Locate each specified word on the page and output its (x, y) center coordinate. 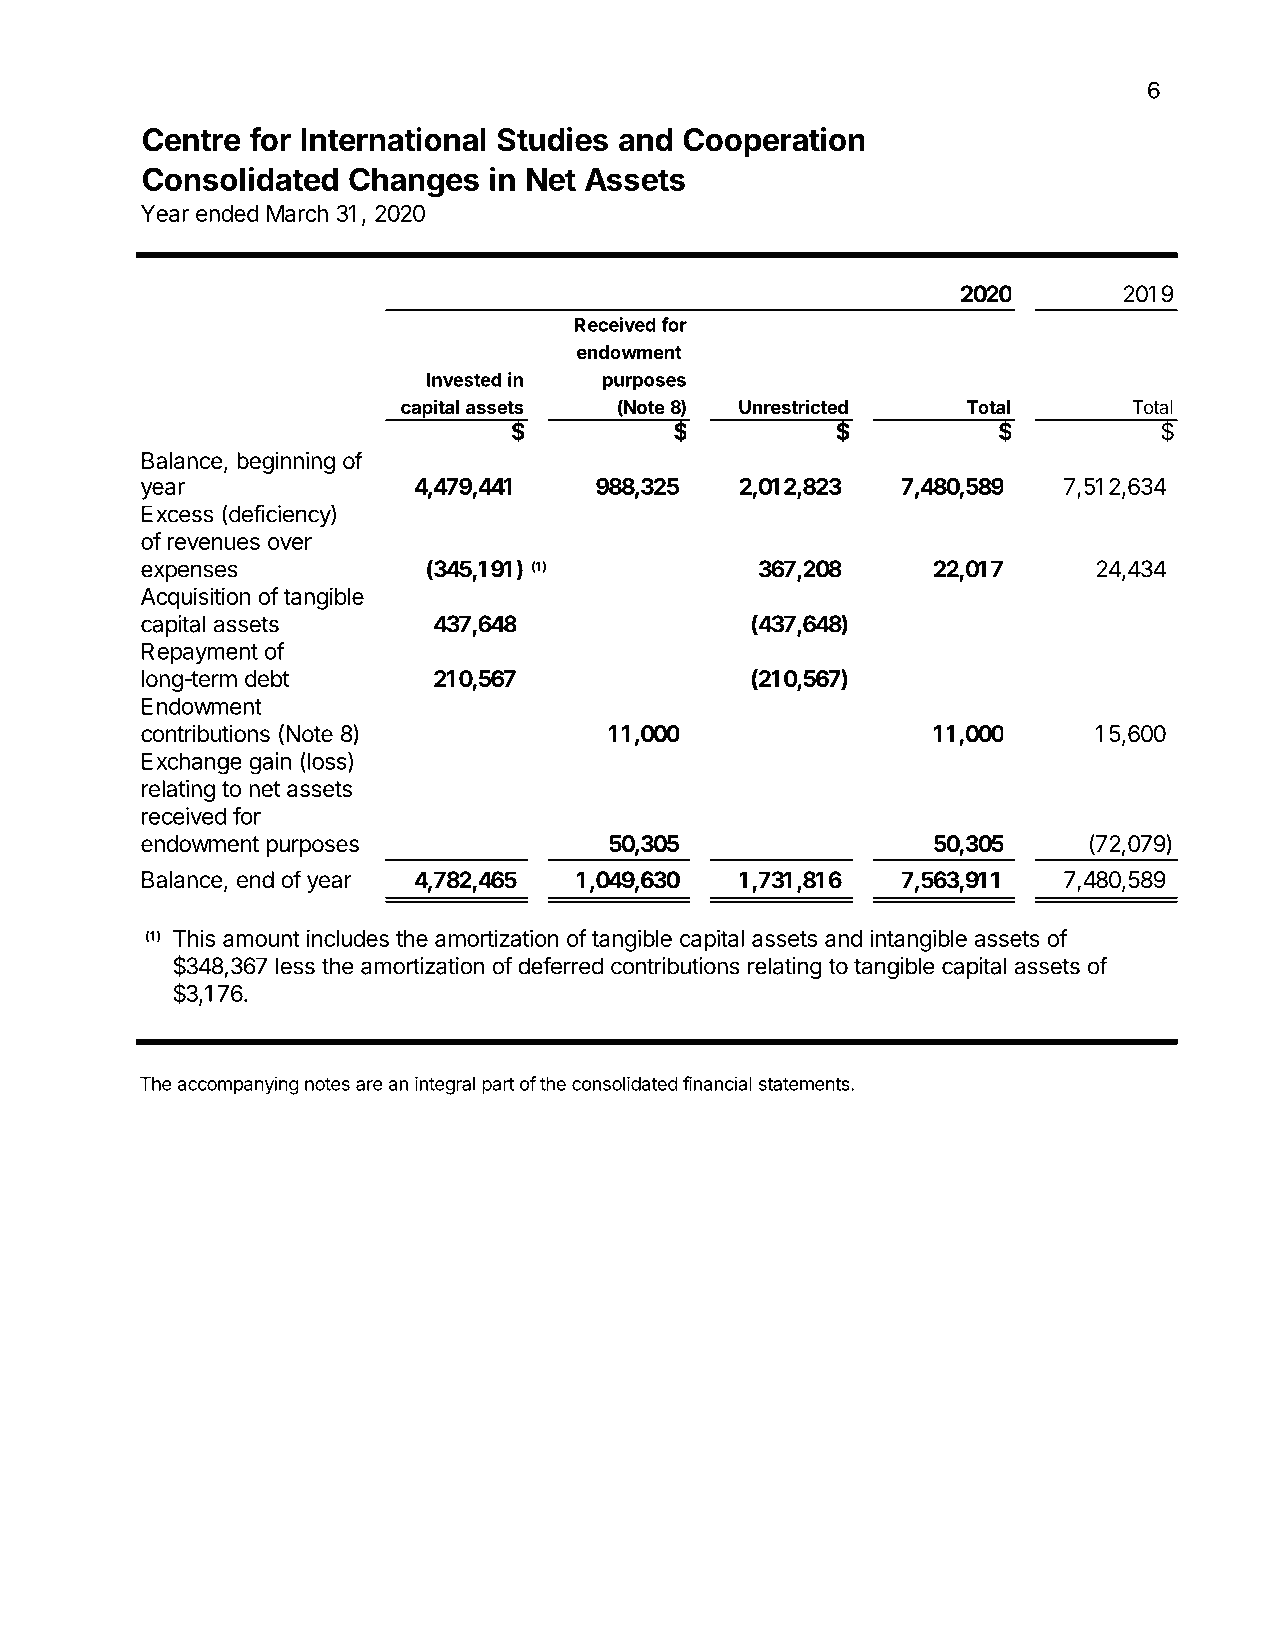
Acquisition (195, 598)
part (498, 1086)
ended (227, 213)
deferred (560, 965)
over (290, 543)
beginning (286, 463)
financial (717, 1083)
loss (327, 761)
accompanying (238, 1085)
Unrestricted (793, 406)
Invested (464, 380)
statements (805, 1084)
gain (270, 763)
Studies (552, 139)
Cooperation (774, 142)
